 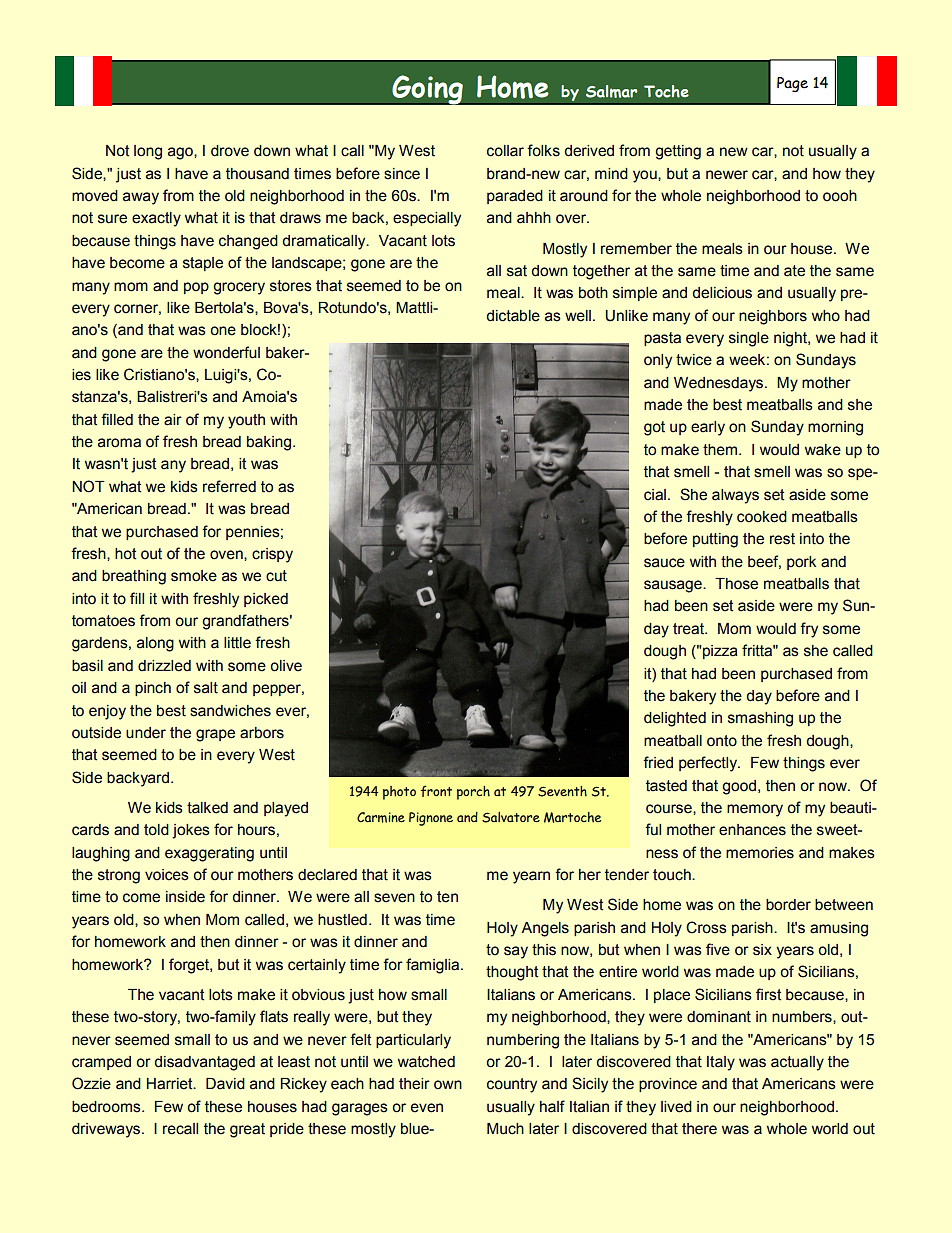 I want to click on cut, so click(x=276, y=576).
